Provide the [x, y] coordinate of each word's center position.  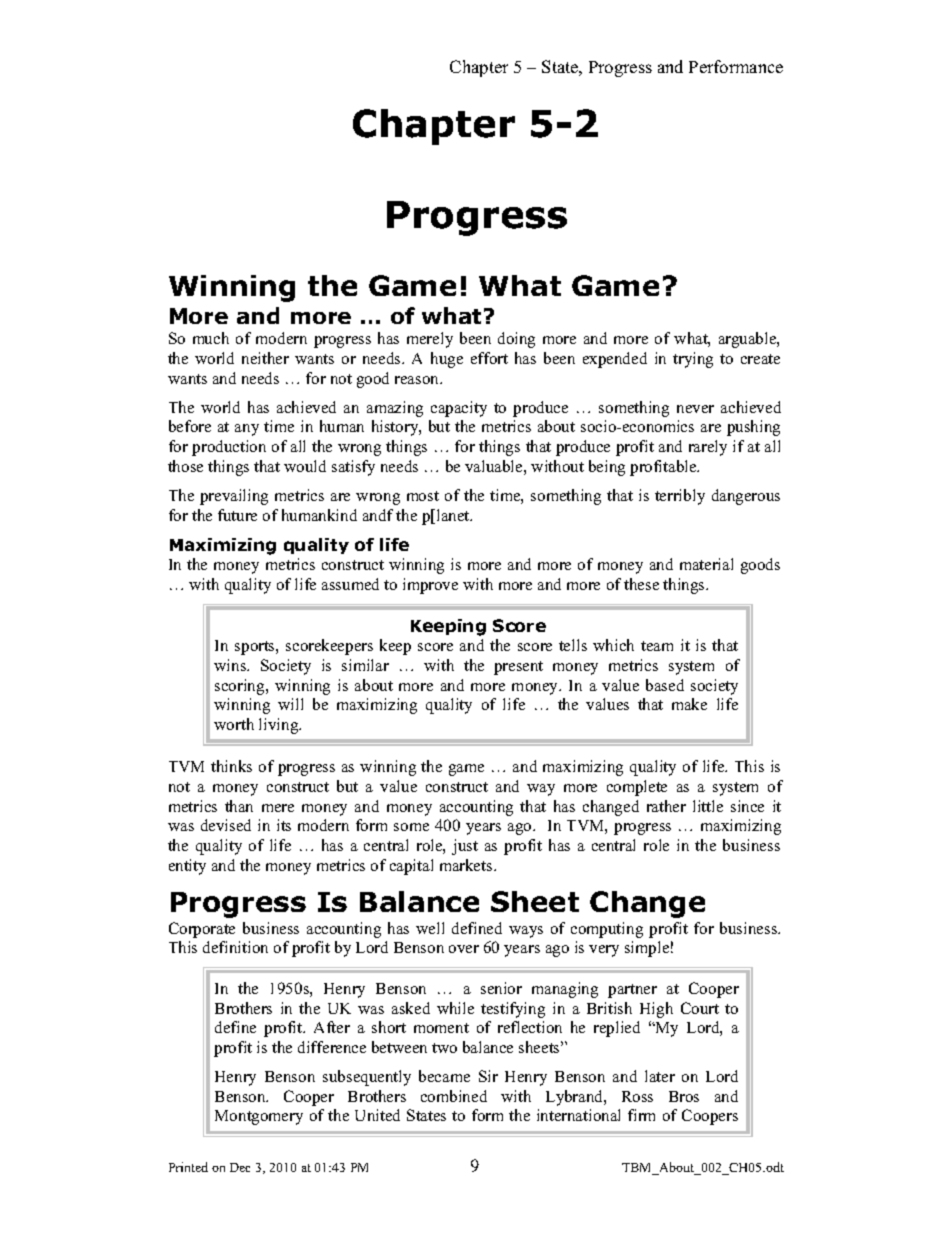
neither [265, 358]
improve [430, 586]
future [237, 515]
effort [489, 358]
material [706, 564]
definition [235, 947]
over [464, 949]
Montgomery [259, 1117]
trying [693, 360]
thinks [231, 766]
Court [700, 1008]
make [689, 704]
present [518, 668]
